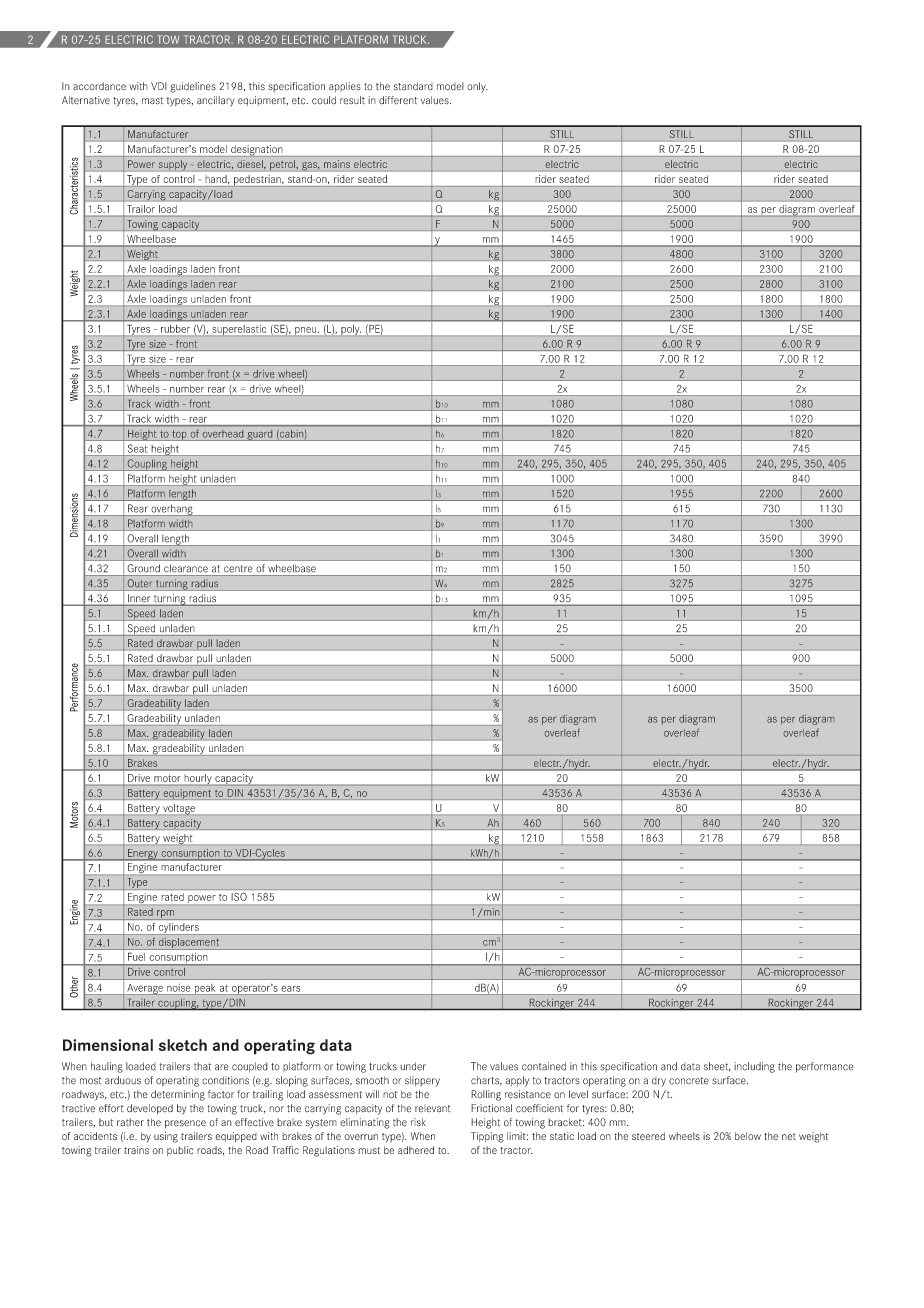 The image size is (924, 1308). What do you see at coordinates (152, 101) in the screenshot?
I see `mast` at bounding box center [152, 101].
